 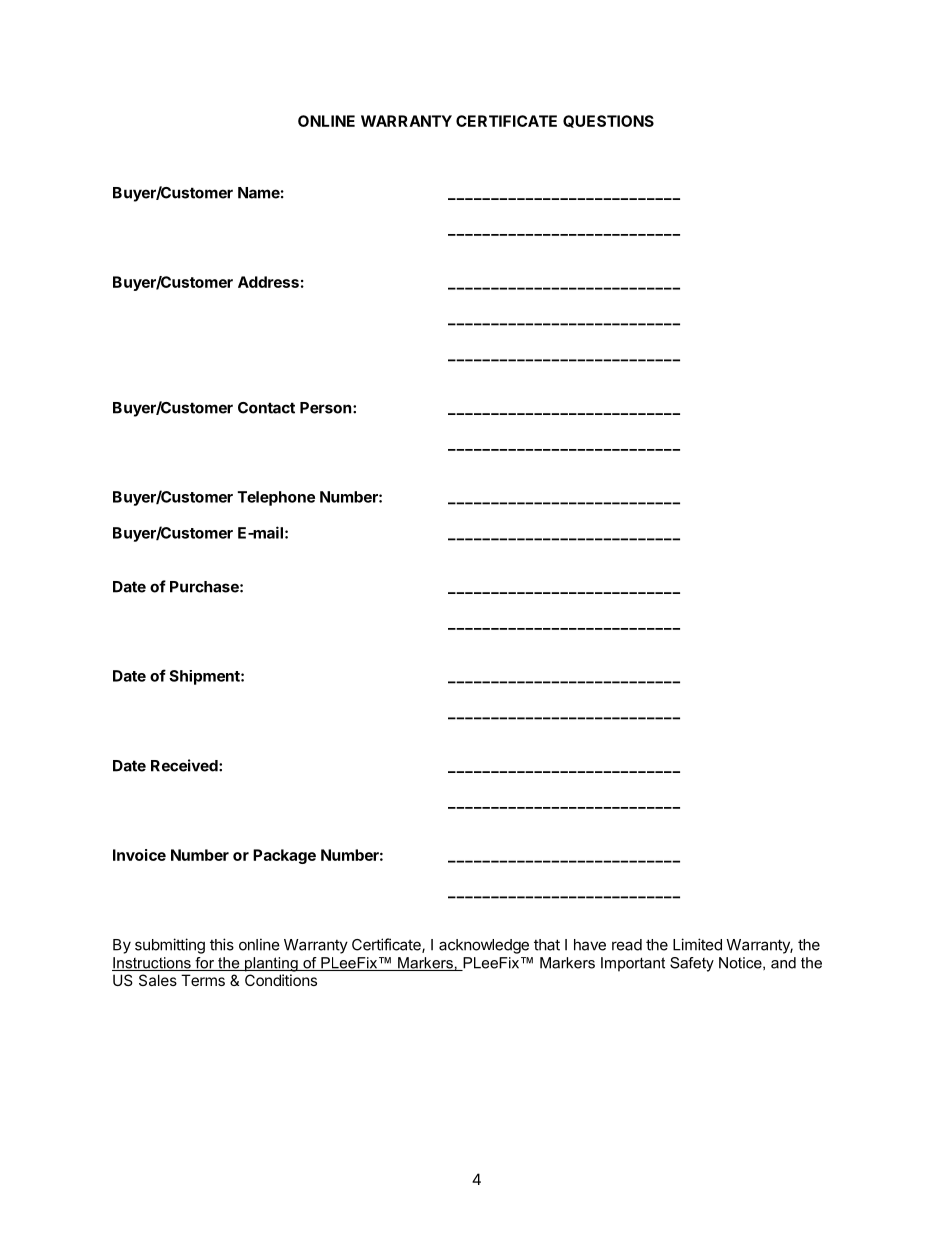 I want to click on read, so click(x=627, y=945).
